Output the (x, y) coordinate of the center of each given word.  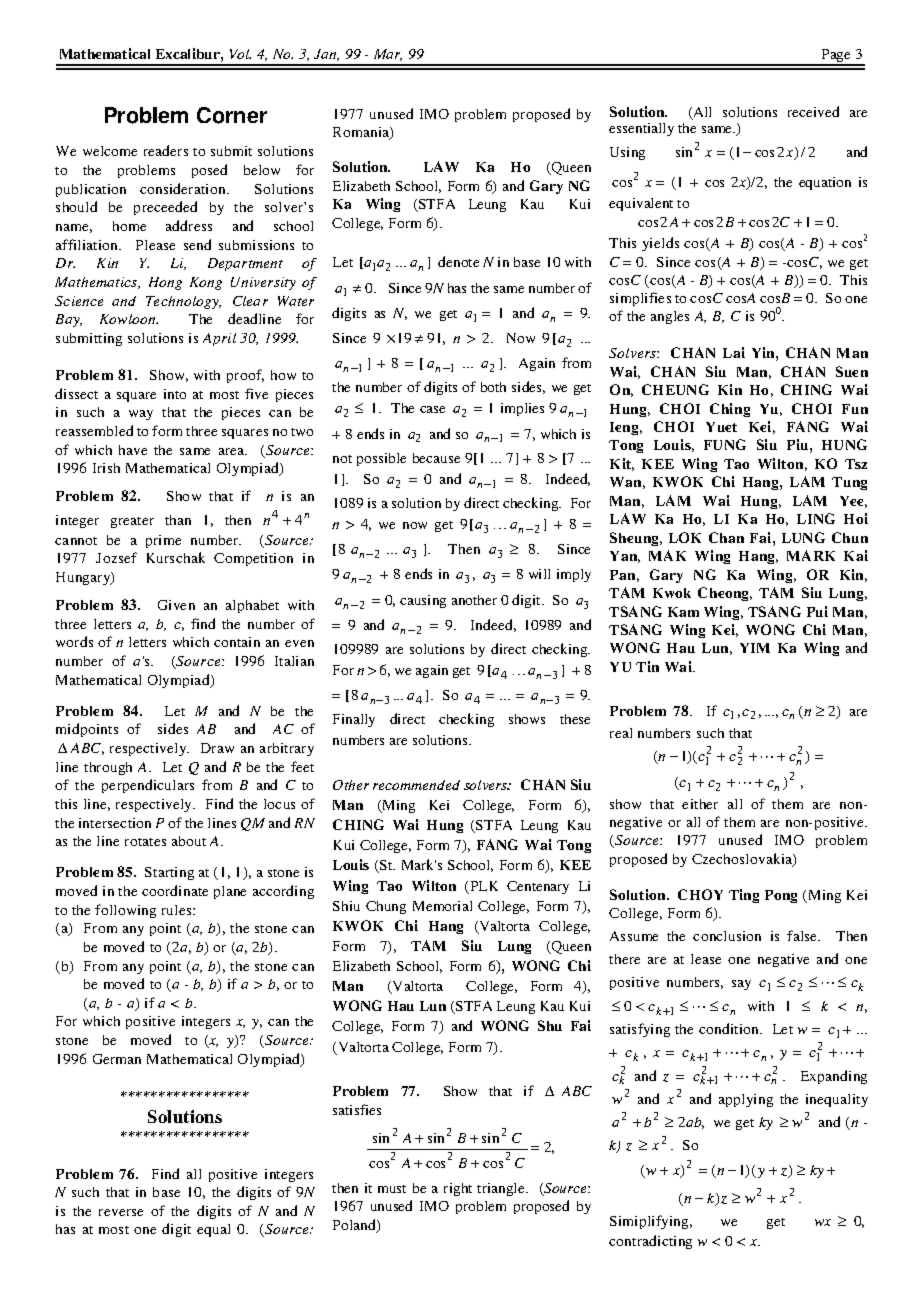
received (813, 111)
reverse (121, 1212)
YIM (755, 648)
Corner (232, 115)
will (539, 574)
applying (746, 1100)
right (458, 1189)
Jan (326, 55)
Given (176, 605)
